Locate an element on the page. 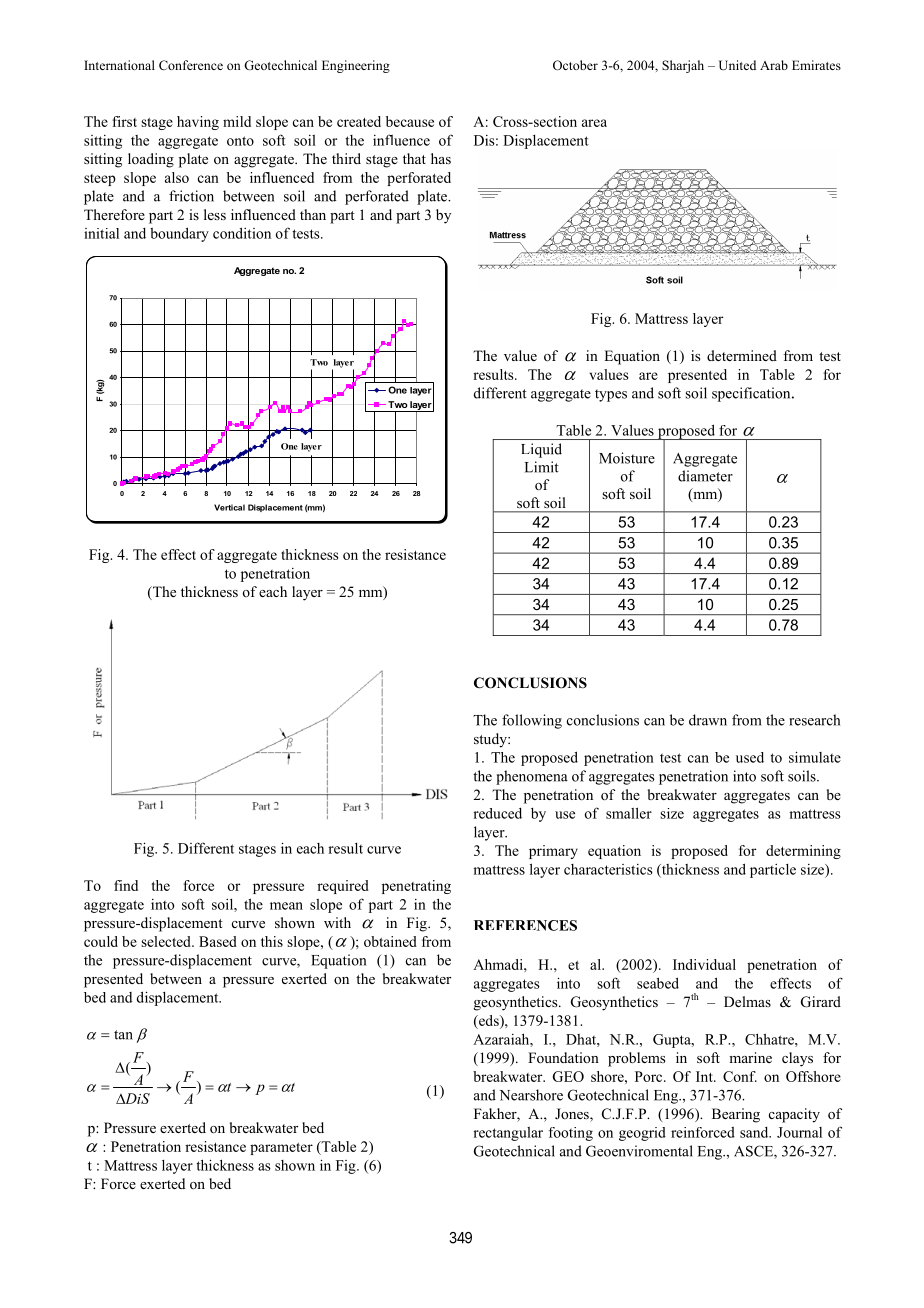  Vertical is located at coordinates (229, 507).
